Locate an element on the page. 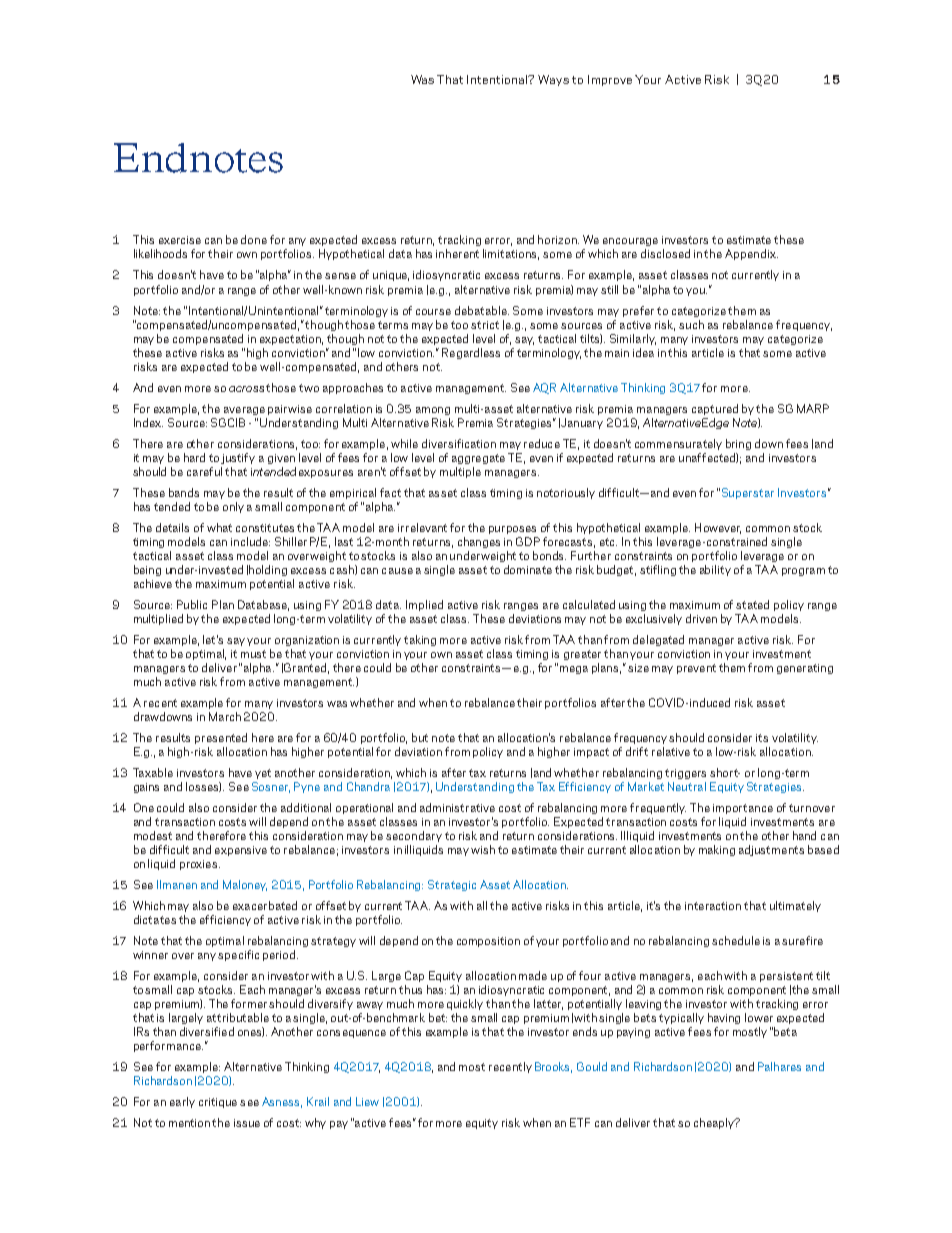 The height and width of the document is (1233, 952). dominate is located at coordinates (528, 569).
